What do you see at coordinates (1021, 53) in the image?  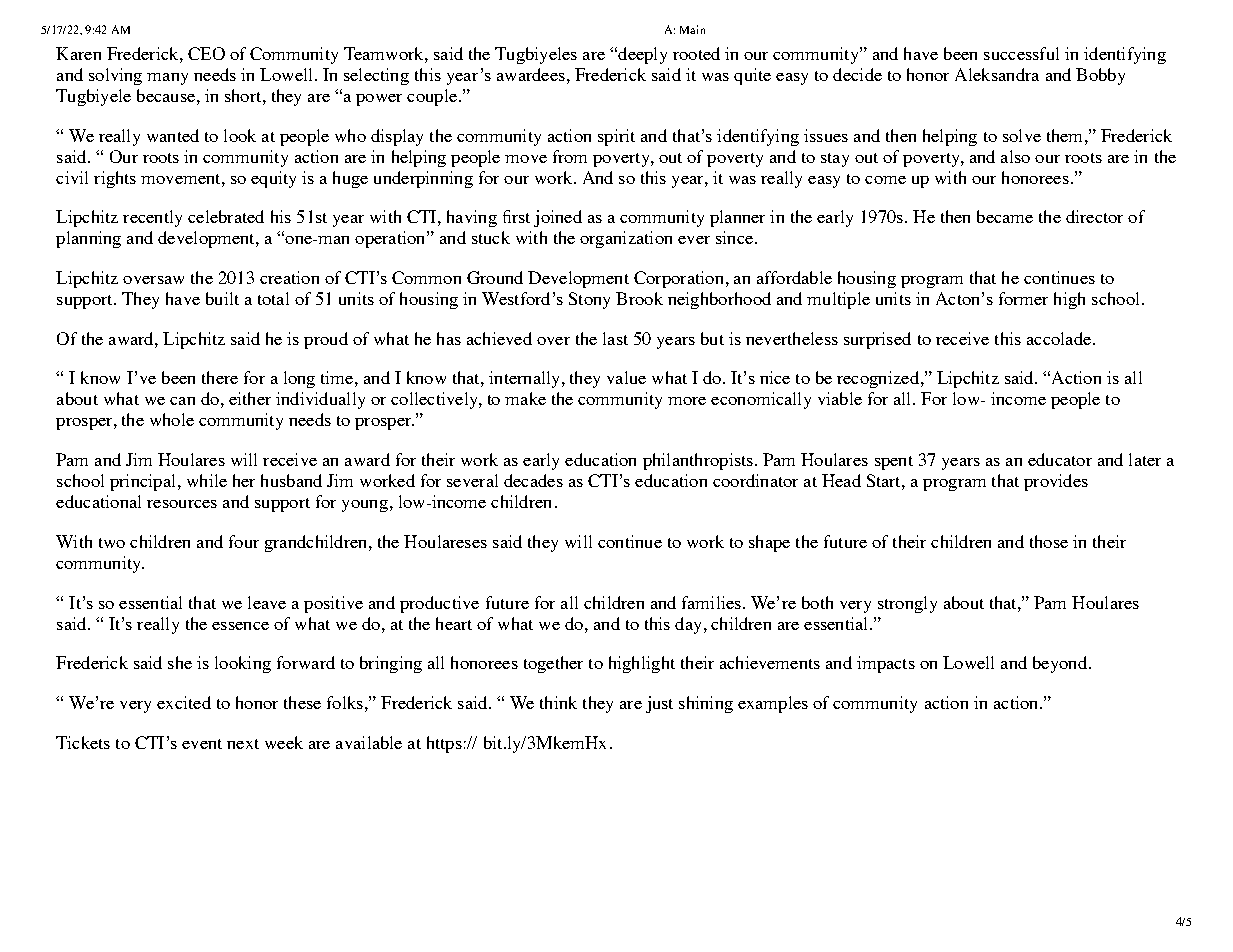 I see `successful` at bounding box center [1021, 53].
